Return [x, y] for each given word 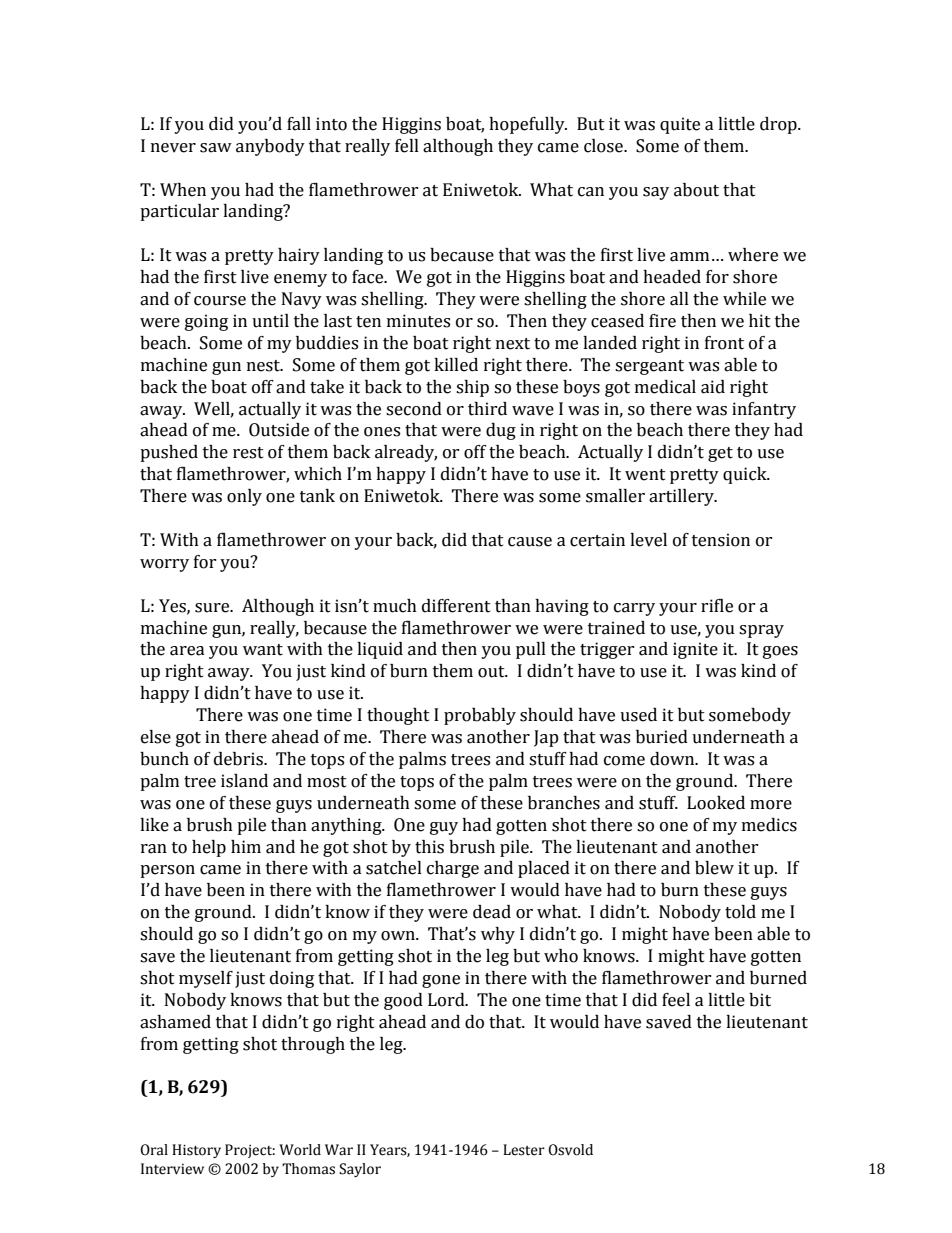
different [456, 606]
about [696, 190]
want [263, 650]
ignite [695, 650]
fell [407, 146]
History [196, 1151]
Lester [524, 1150]
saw [216, 148]
